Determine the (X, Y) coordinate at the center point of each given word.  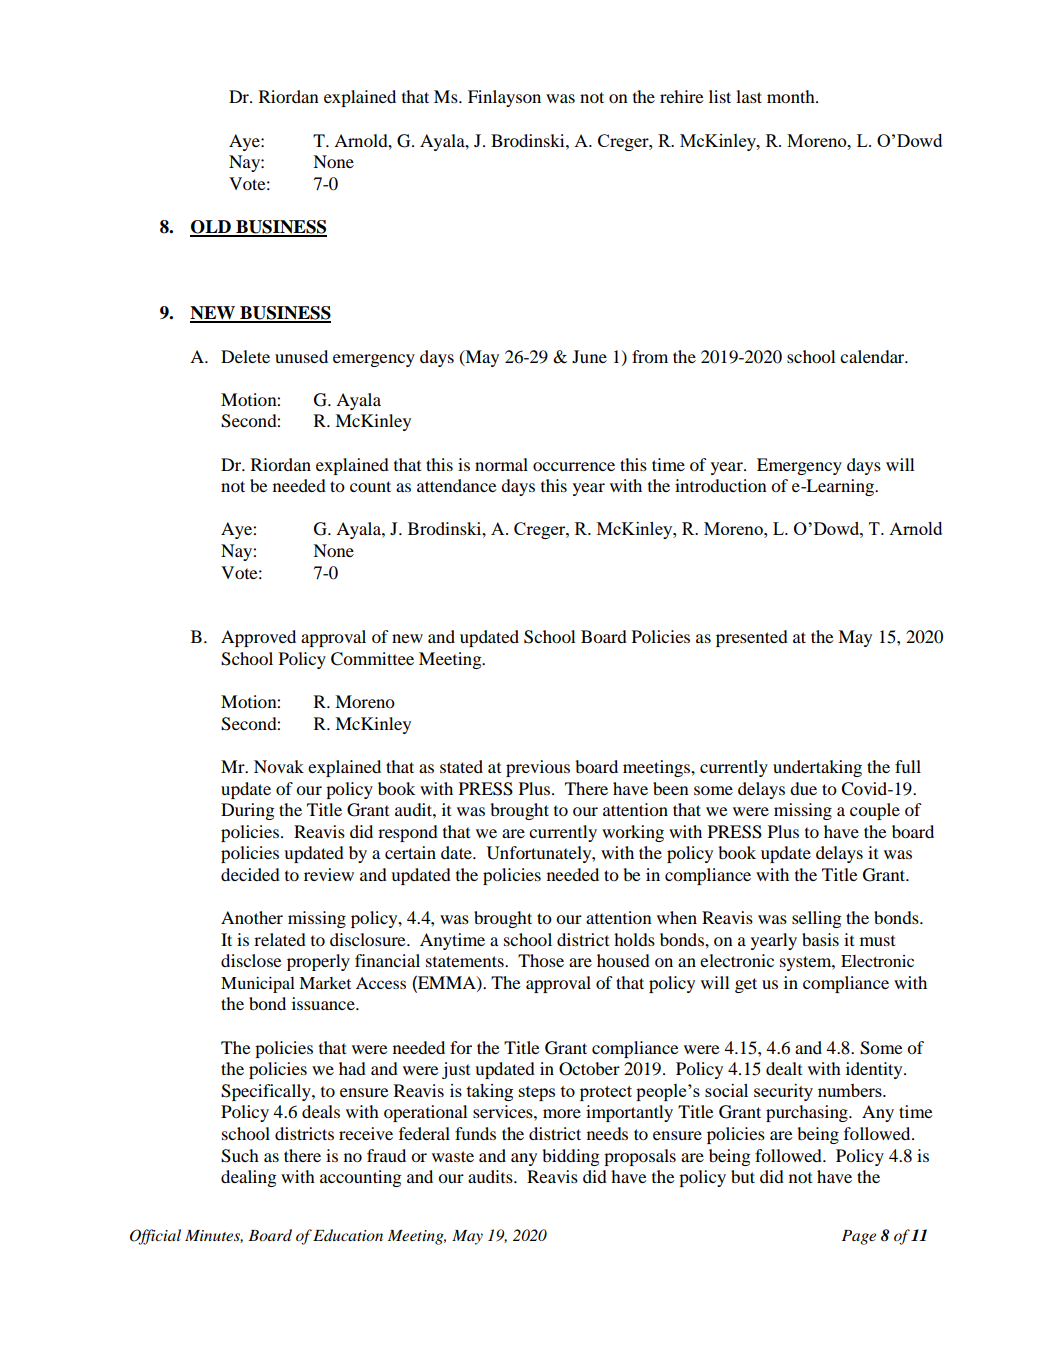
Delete (245, 356)
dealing (249, 1178)
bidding (571, 1157)
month (792, 96)
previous (538, 768)
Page (859, 1237)
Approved (258, 638)
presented (752, 638)
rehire (682, 96)
